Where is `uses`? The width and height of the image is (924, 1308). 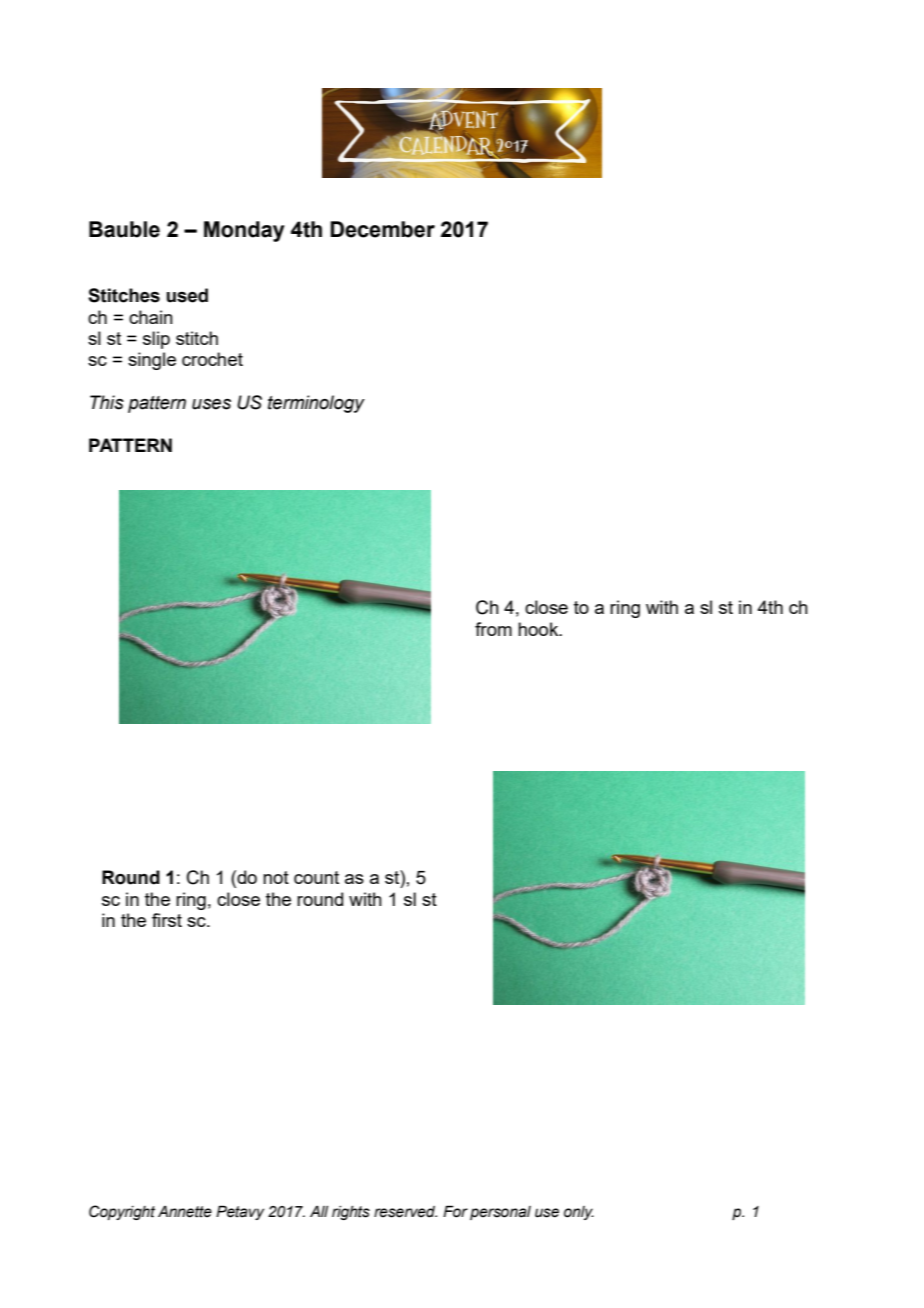 uses is located at coordinates (211, 404).
